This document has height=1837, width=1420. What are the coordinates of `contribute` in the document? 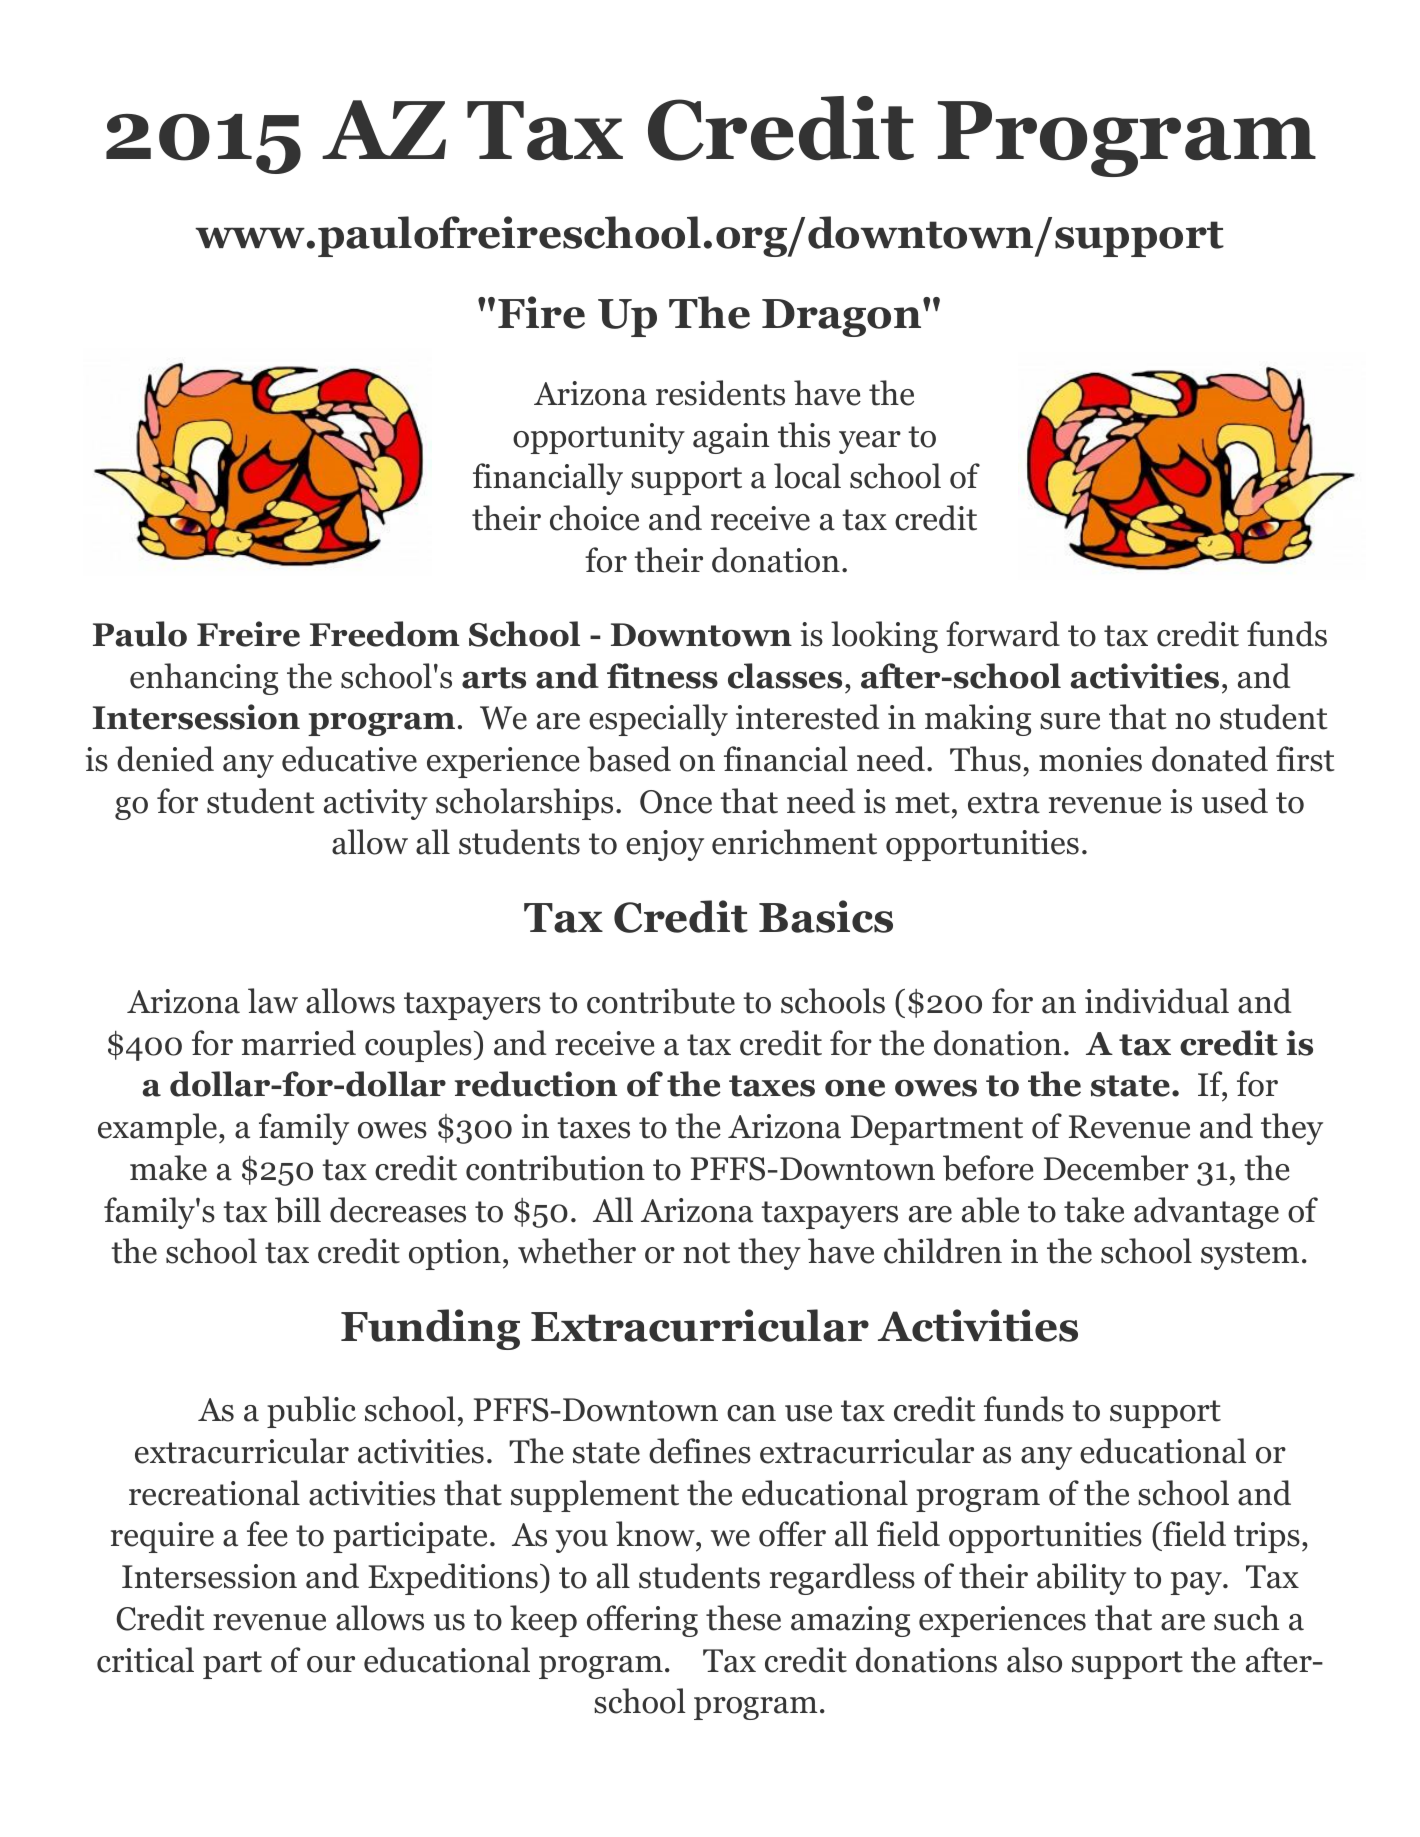 It's located at (661, 1001).
